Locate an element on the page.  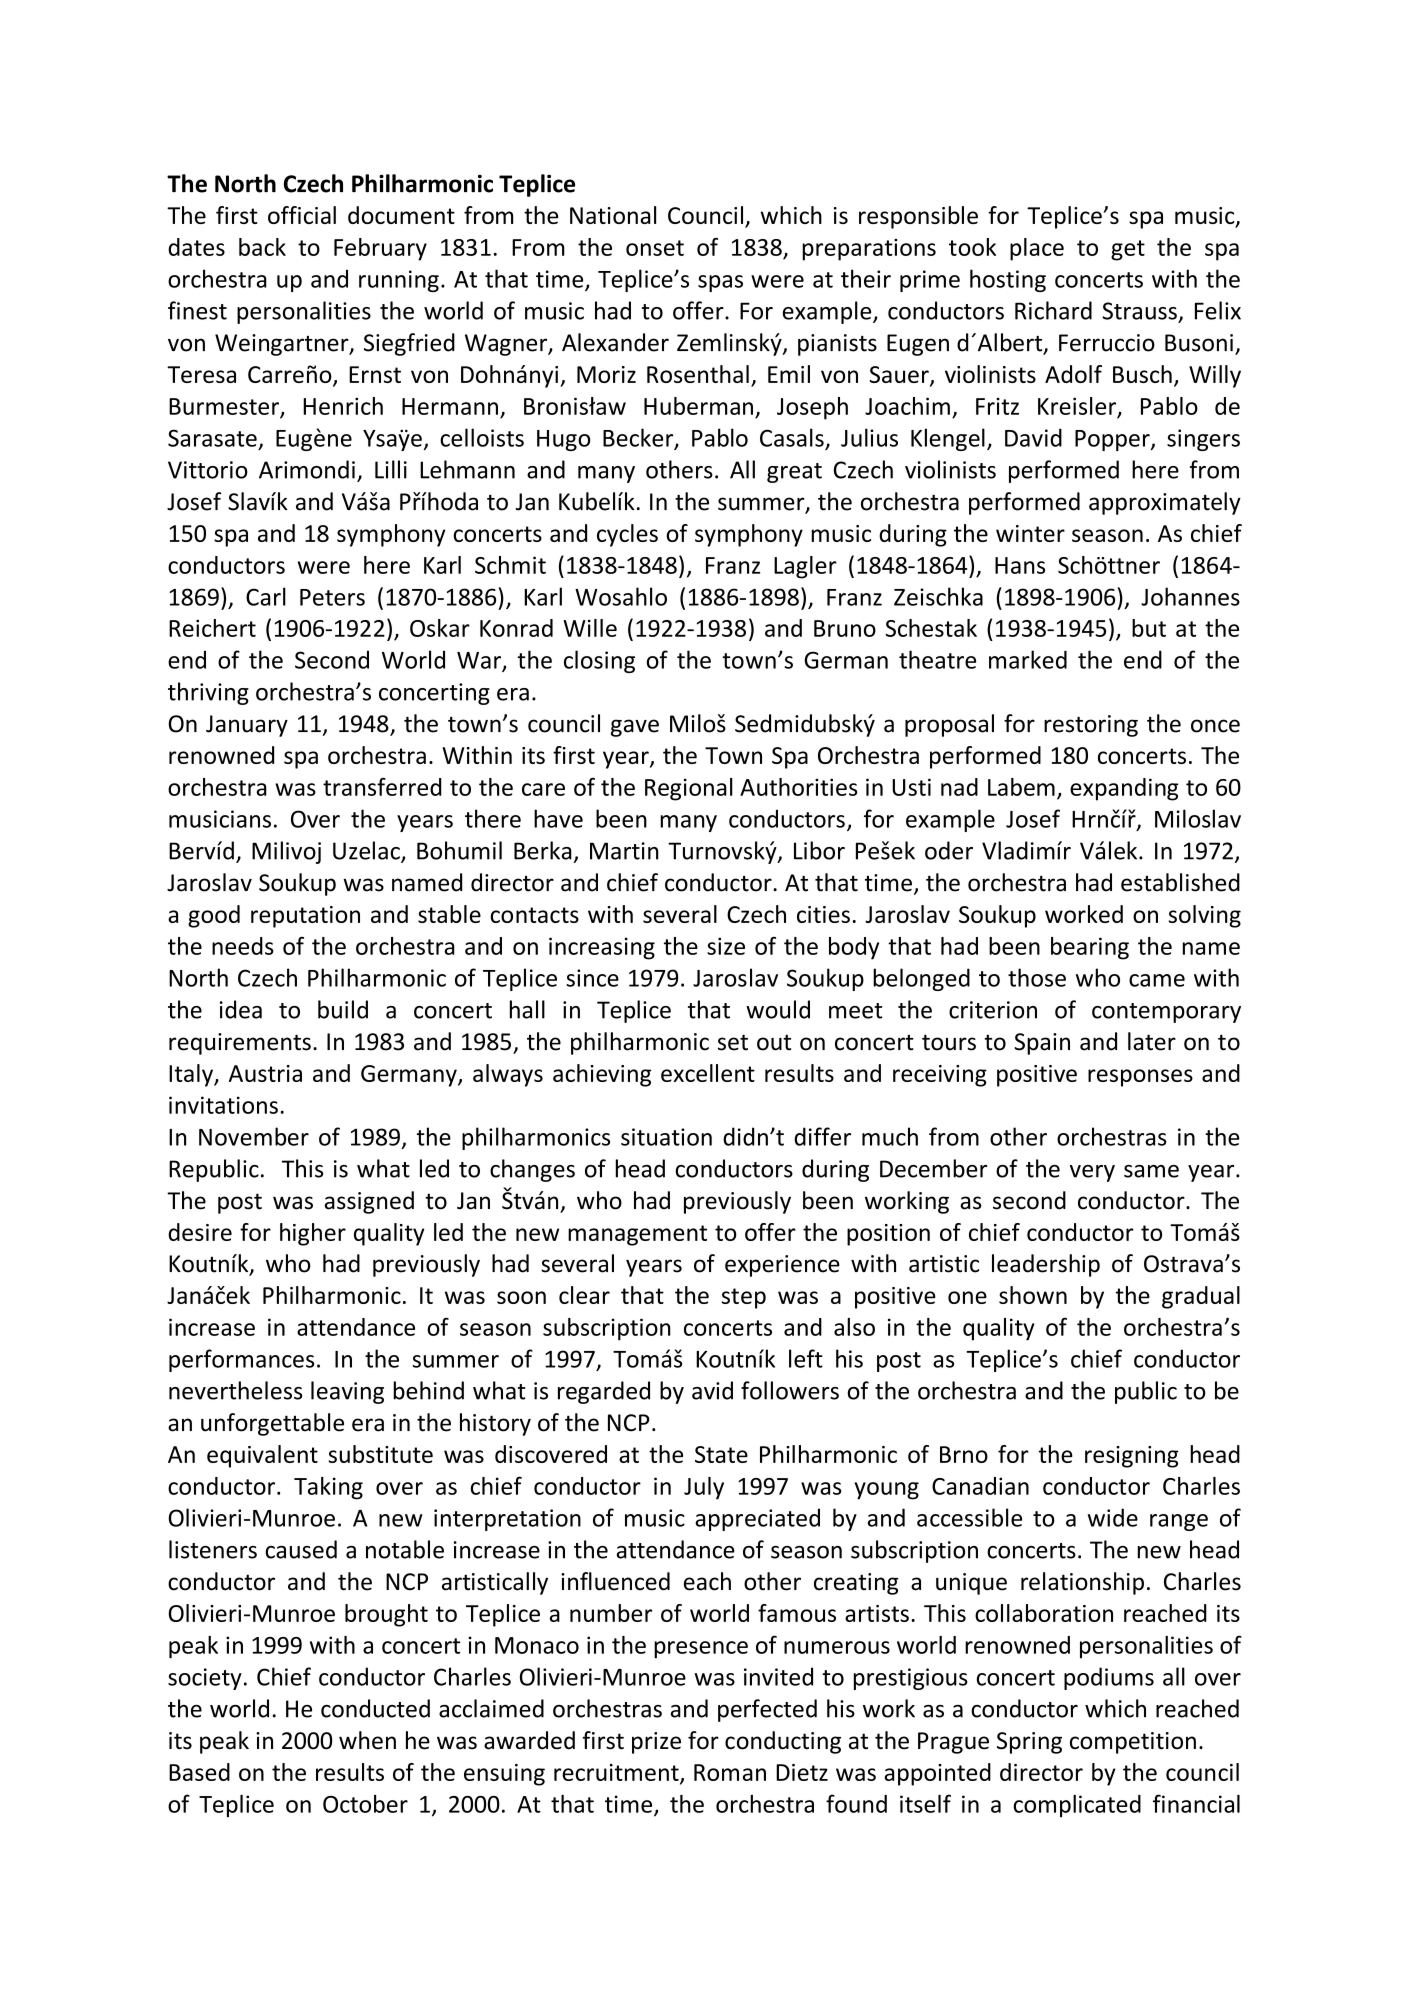
restoring is located at coordinates (1091, 726).
